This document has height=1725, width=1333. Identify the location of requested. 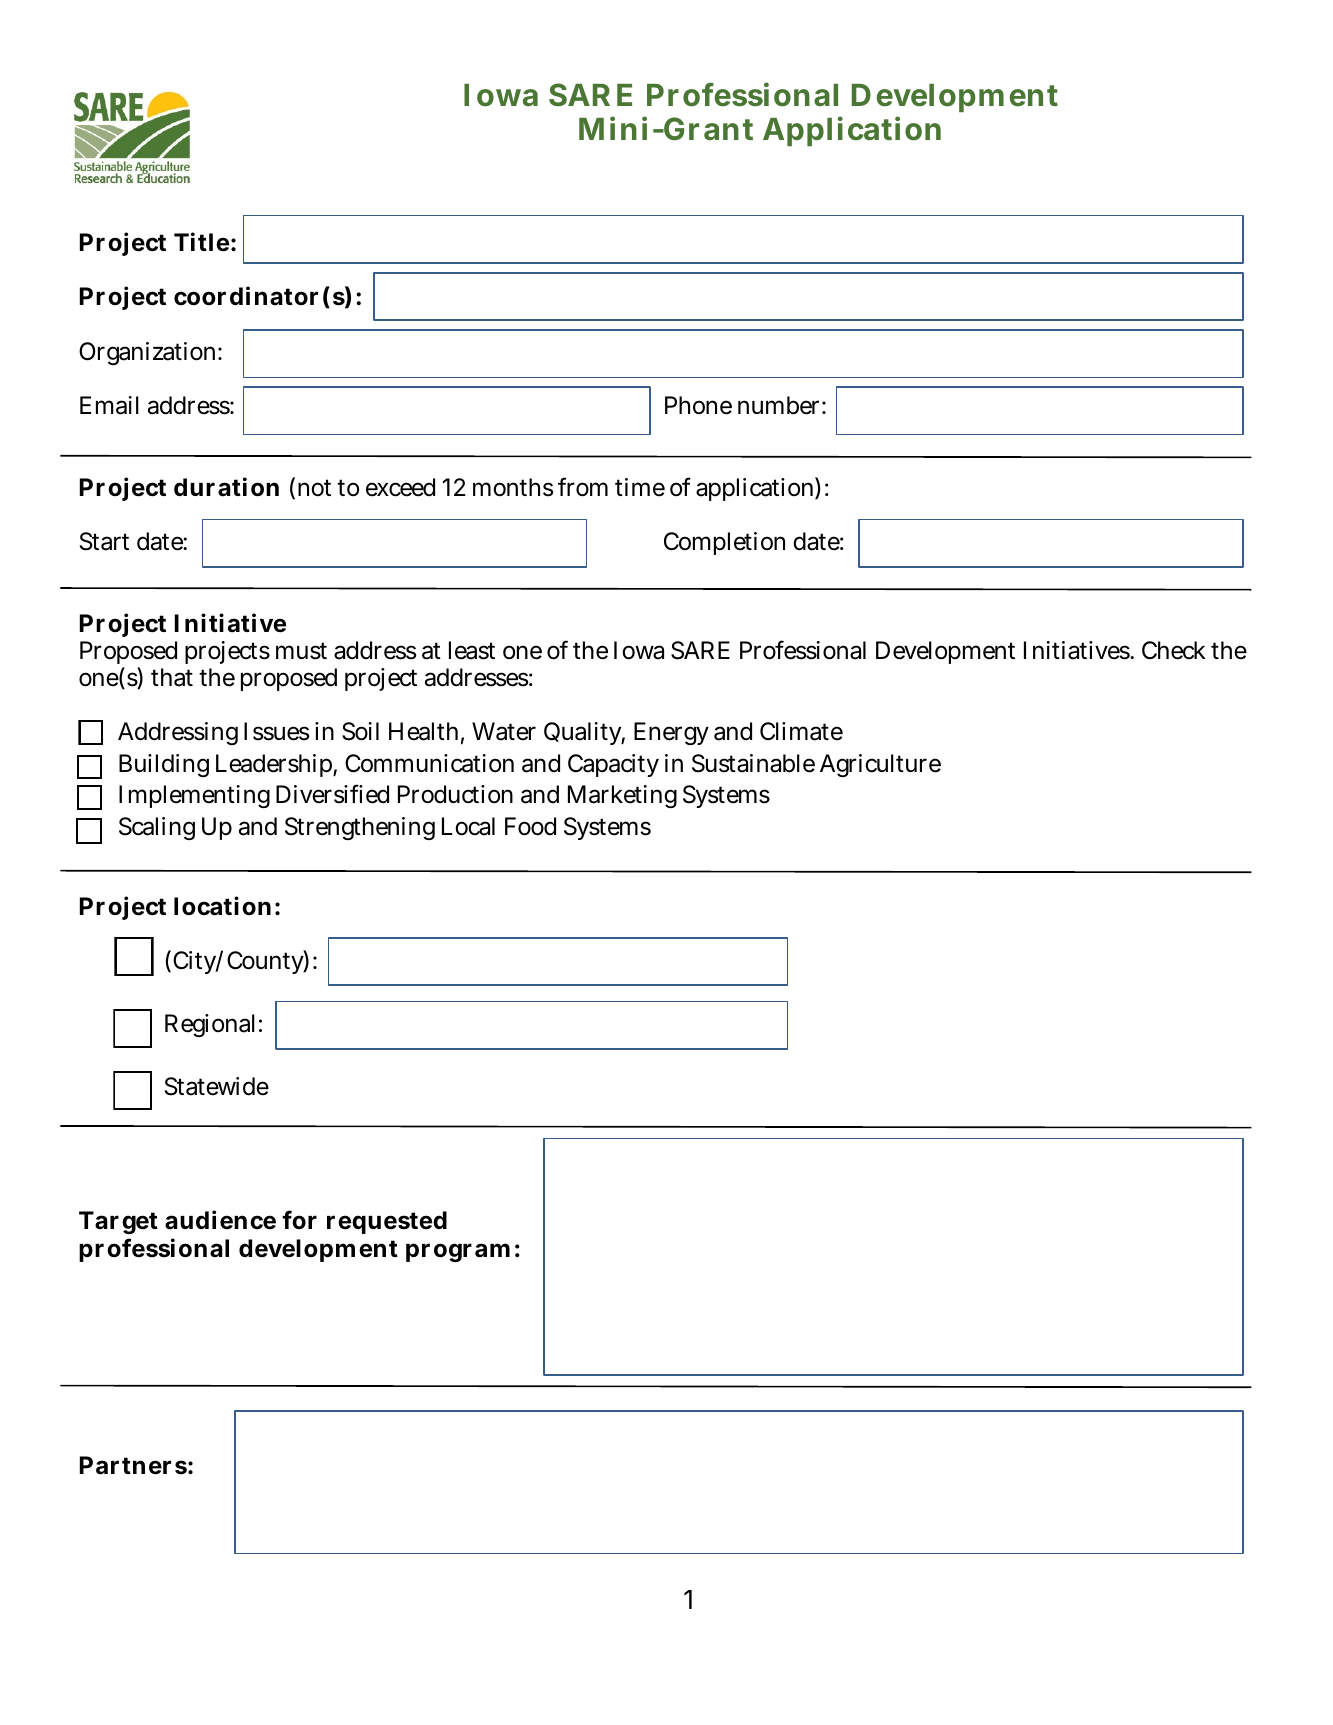
(387, 1222).
